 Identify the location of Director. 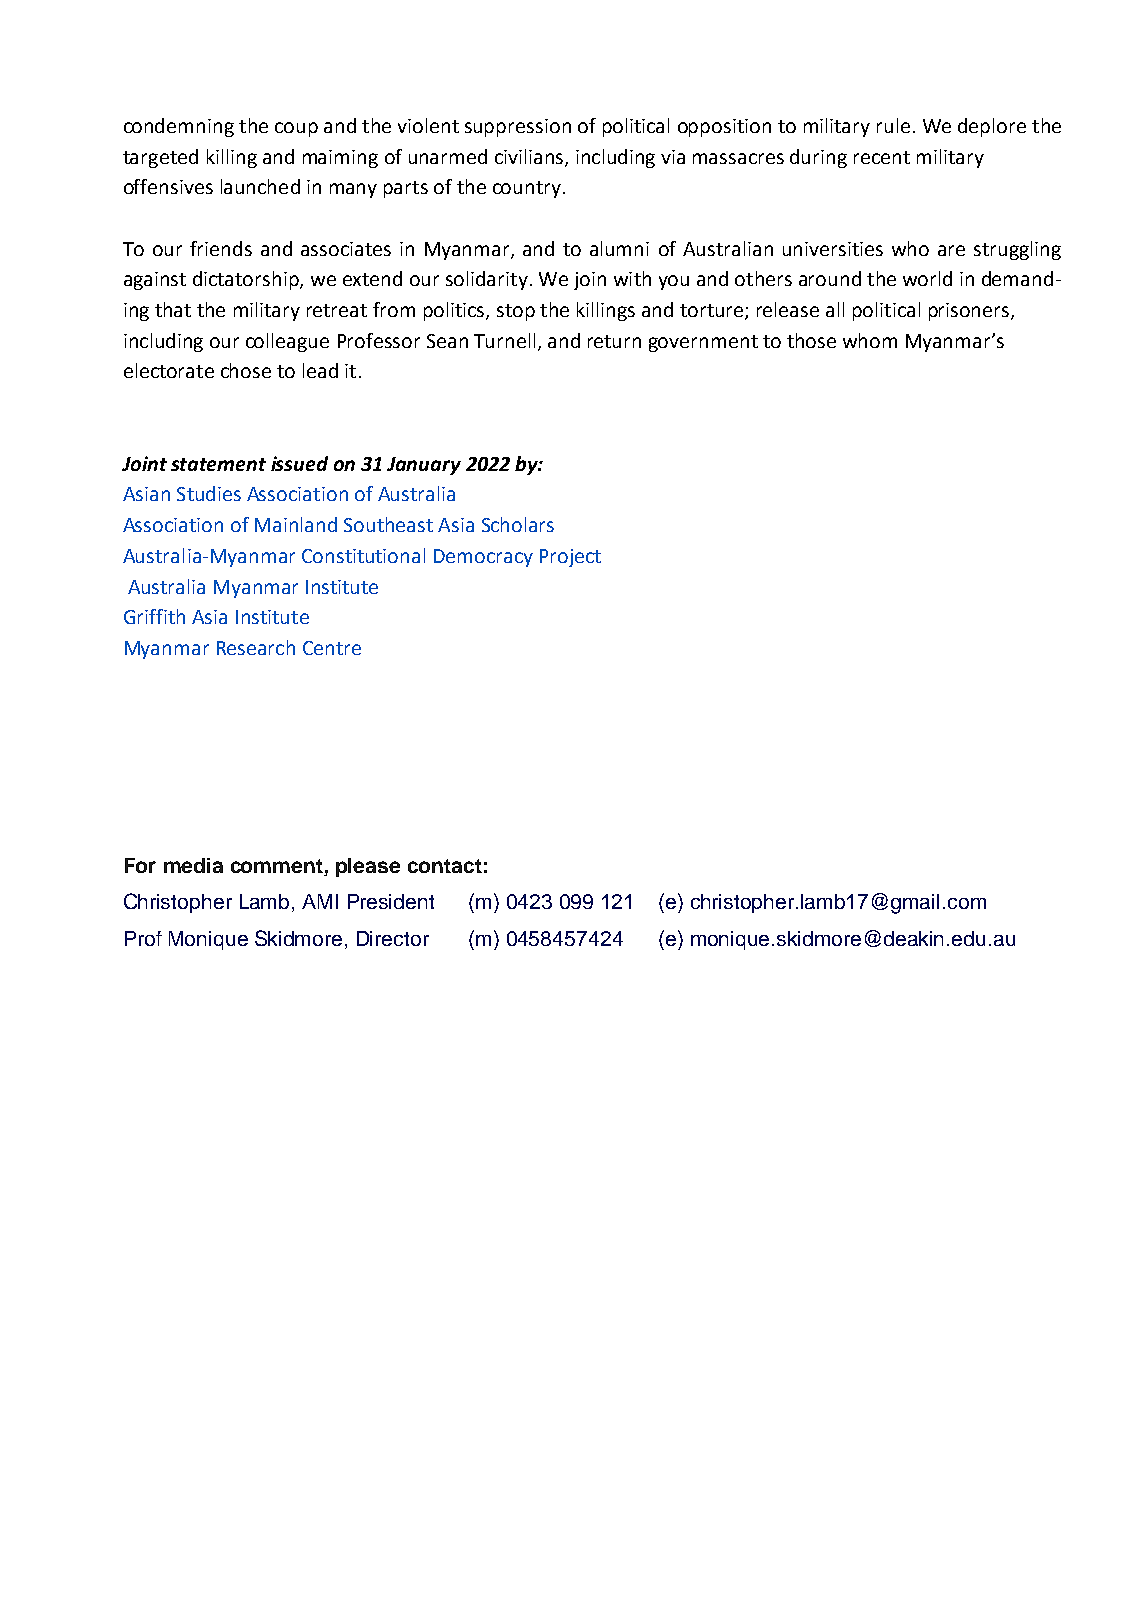
(393, 938).
